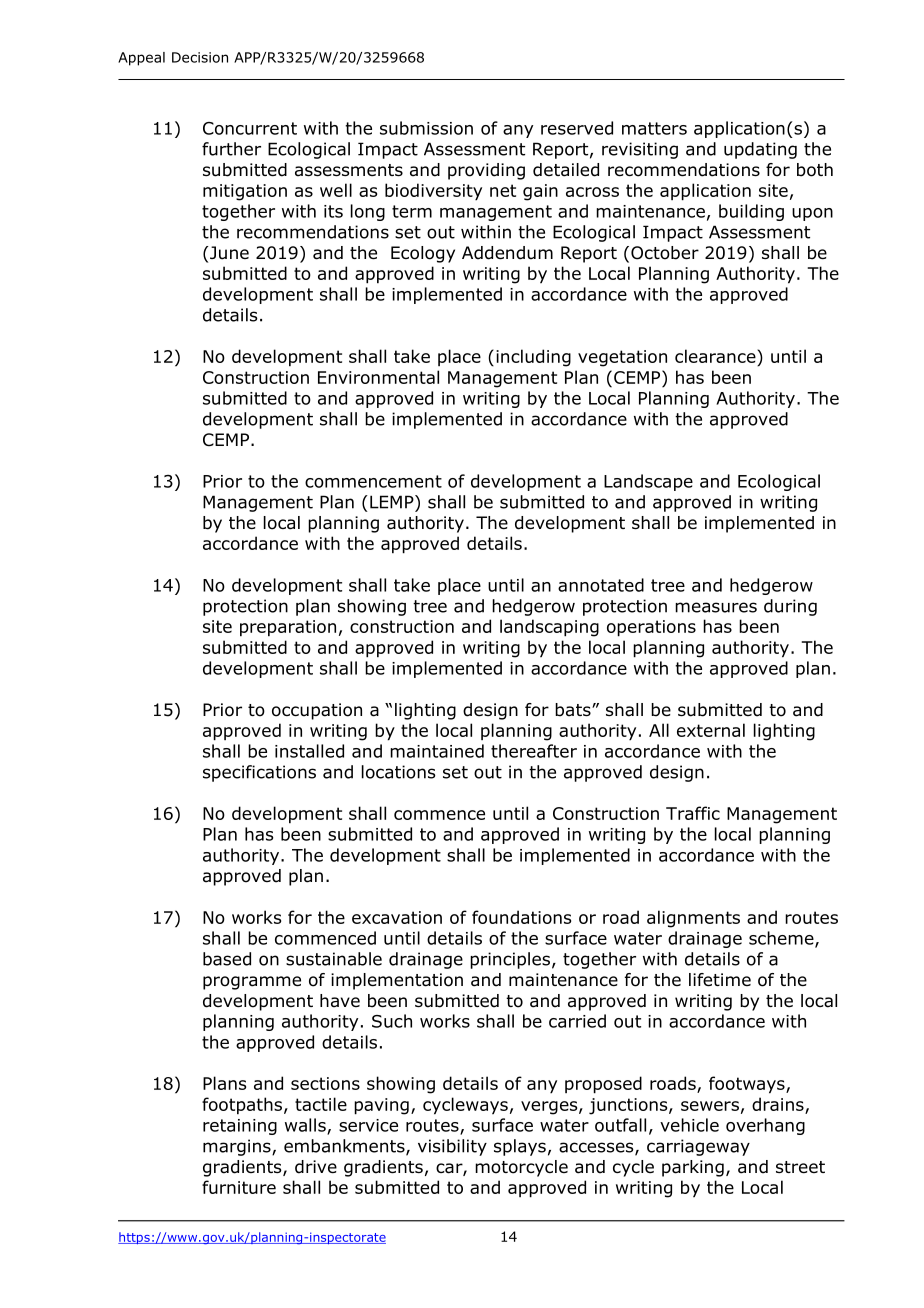  What do you see at coordinates (760, 150) in the screenshot?
I see `updating` at bounding box center [760, 150].
